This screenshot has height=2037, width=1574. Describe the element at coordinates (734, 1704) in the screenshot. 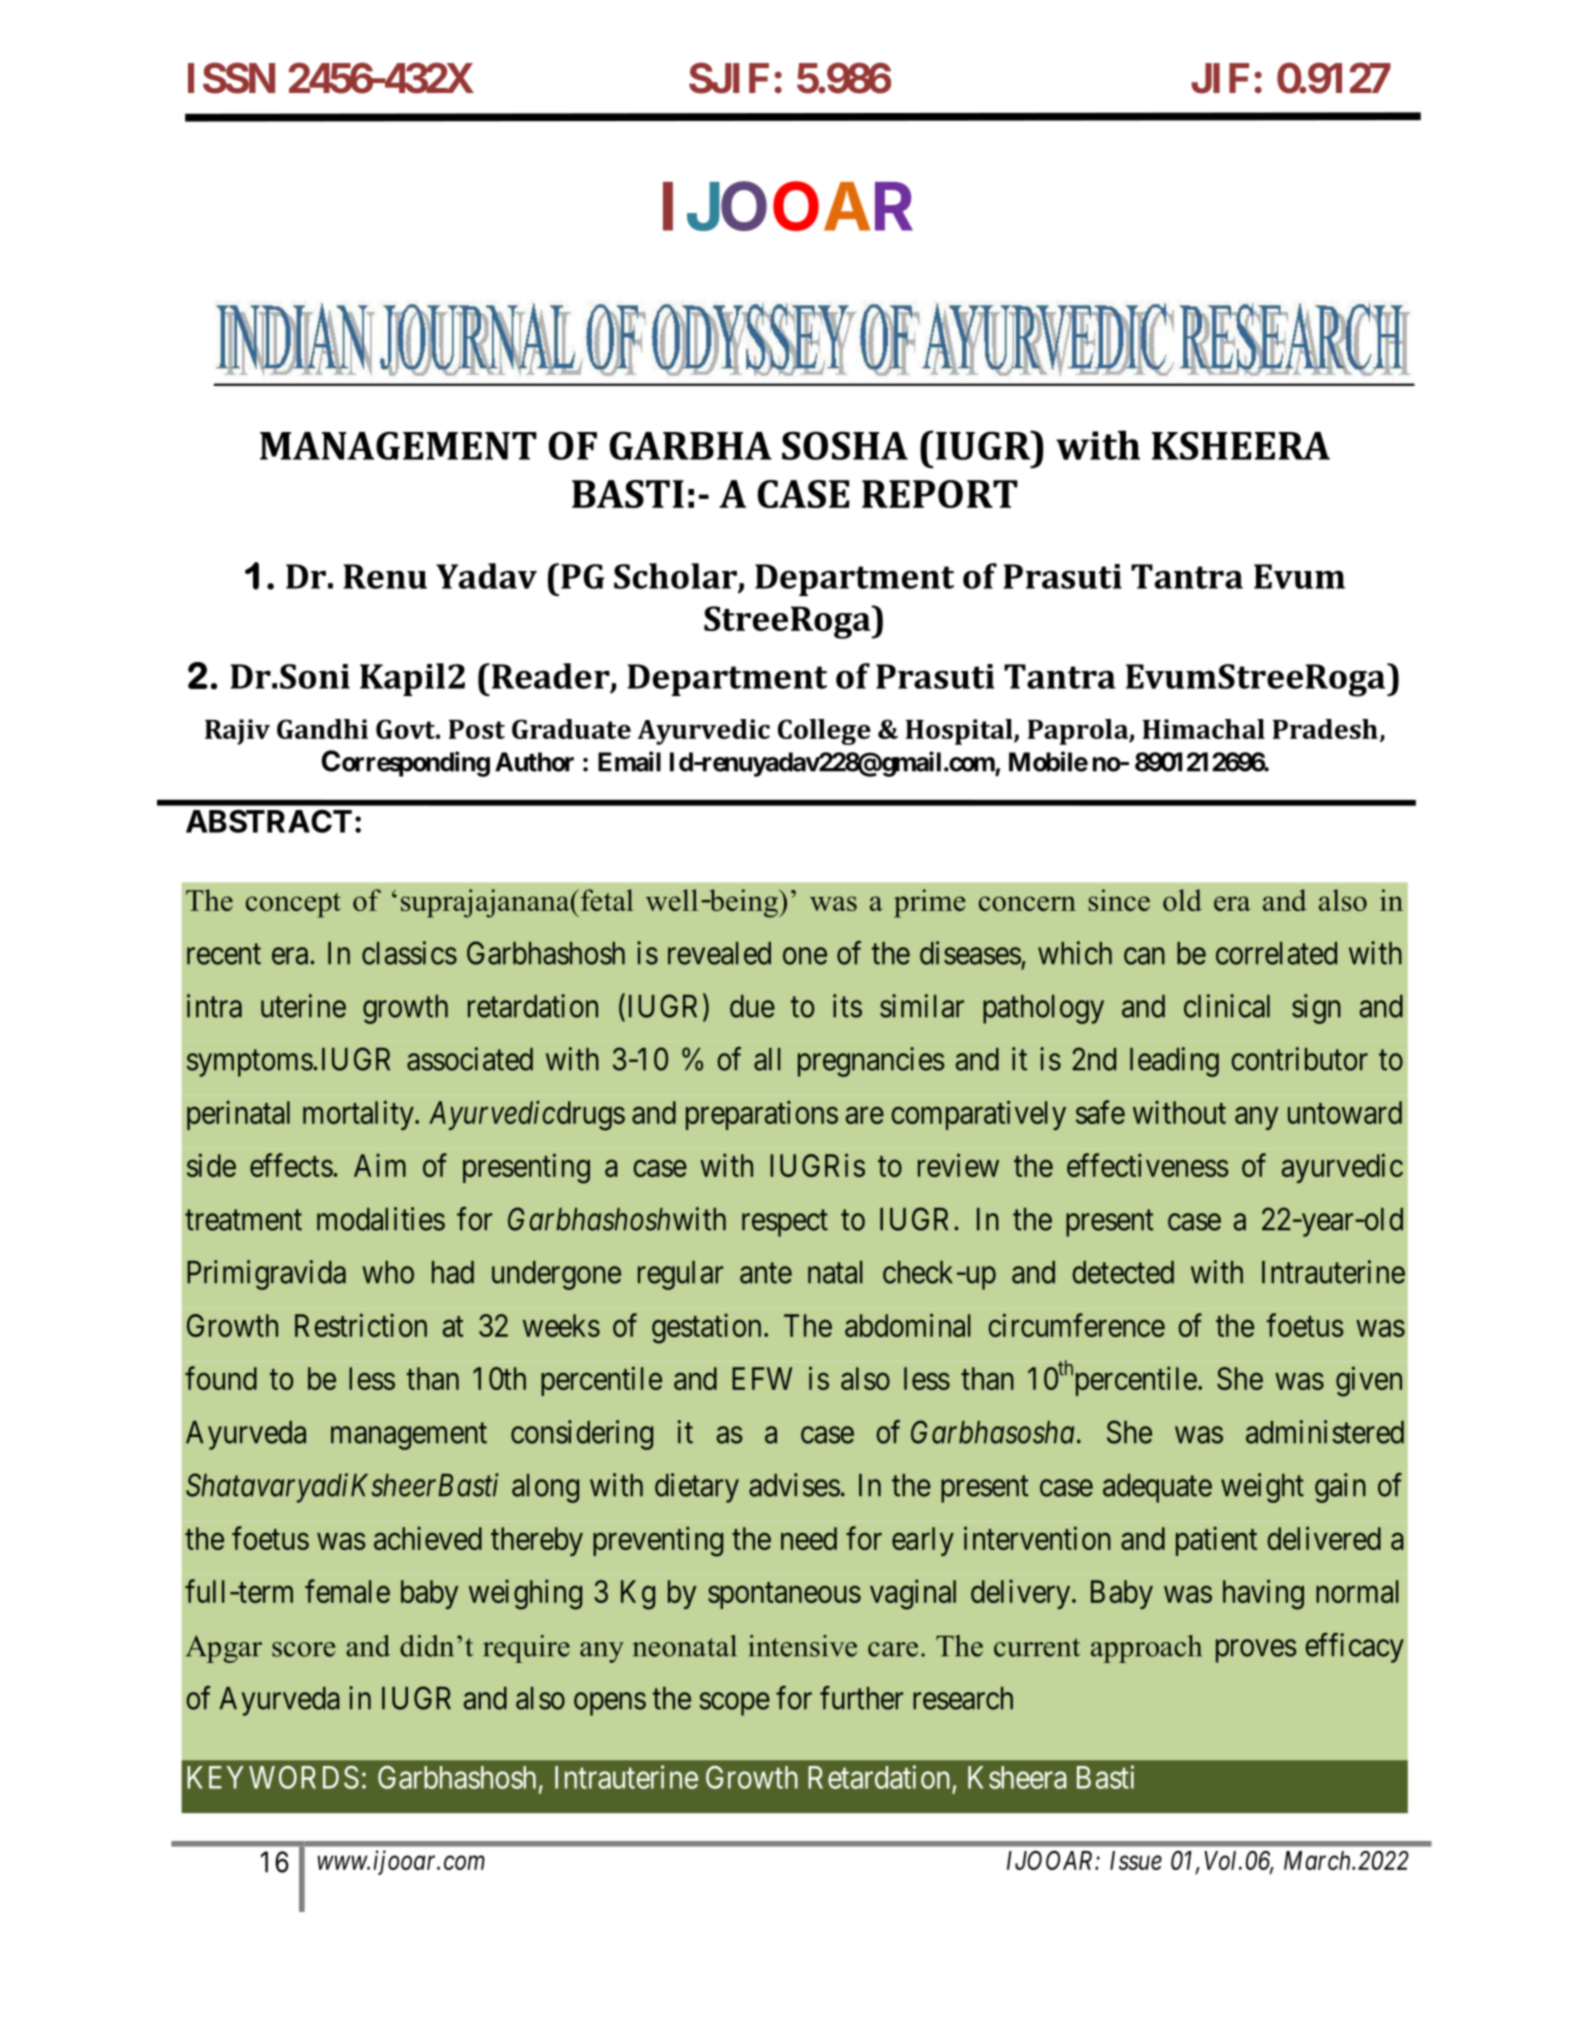

I see `scope` at that location.
